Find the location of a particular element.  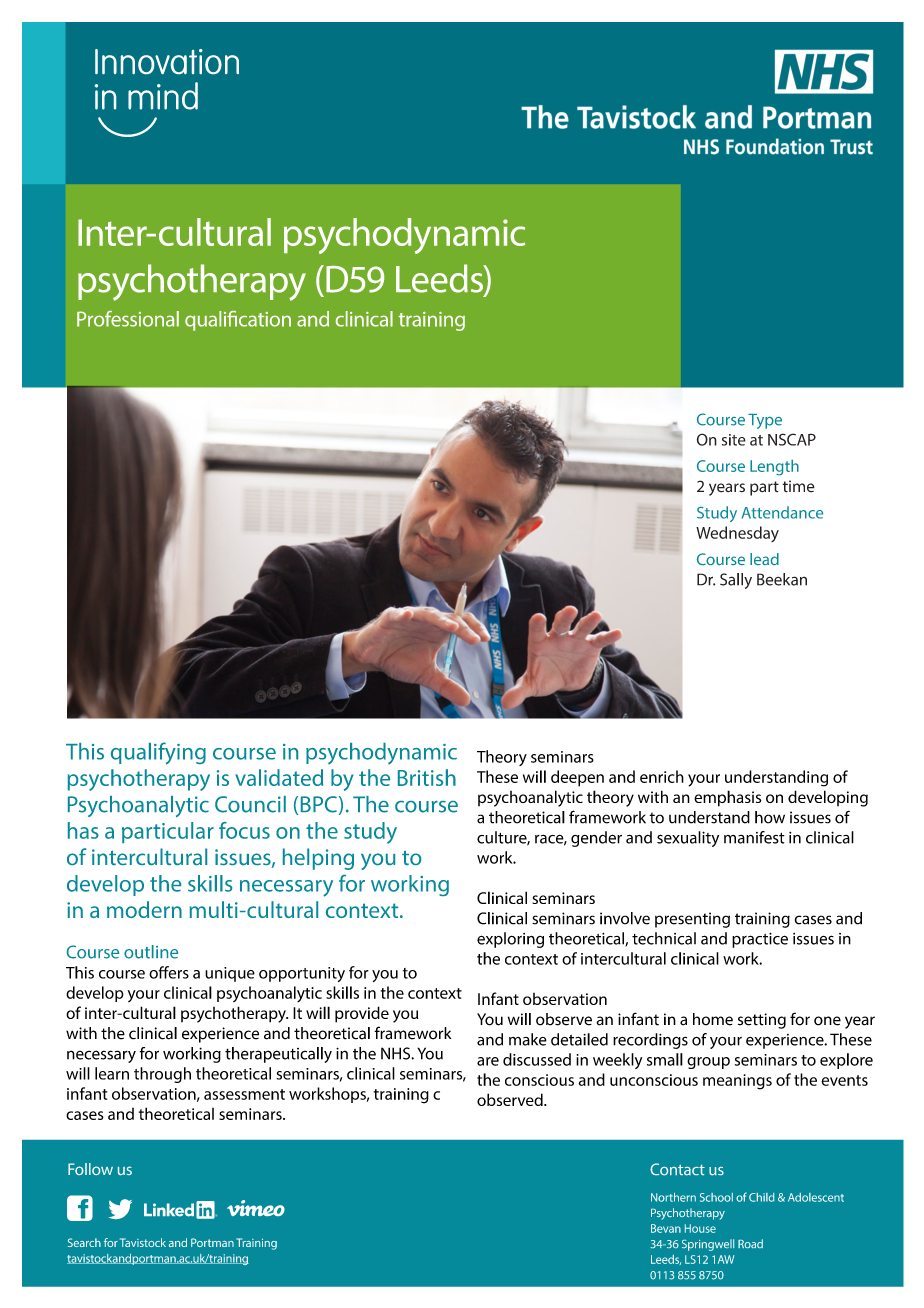

Professional is located at coordinates (128, 319).
